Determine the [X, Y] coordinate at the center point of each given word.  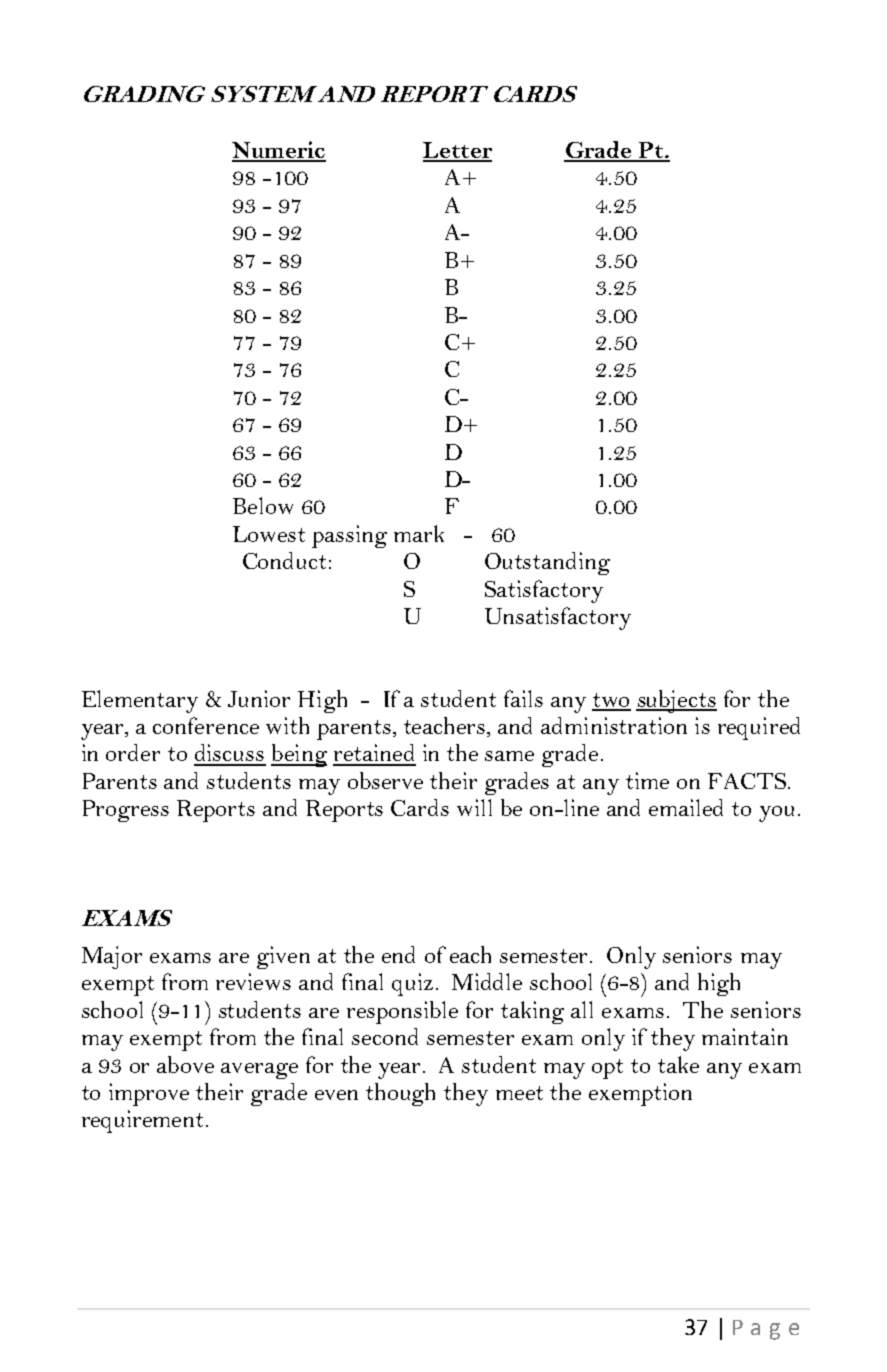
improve [149, 1094]
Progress [126, 811]
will [474, 807]
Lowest [269, 534]
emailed [686, 807]
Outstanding [547, 563]
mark [419, 533]
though [400, 1094]
